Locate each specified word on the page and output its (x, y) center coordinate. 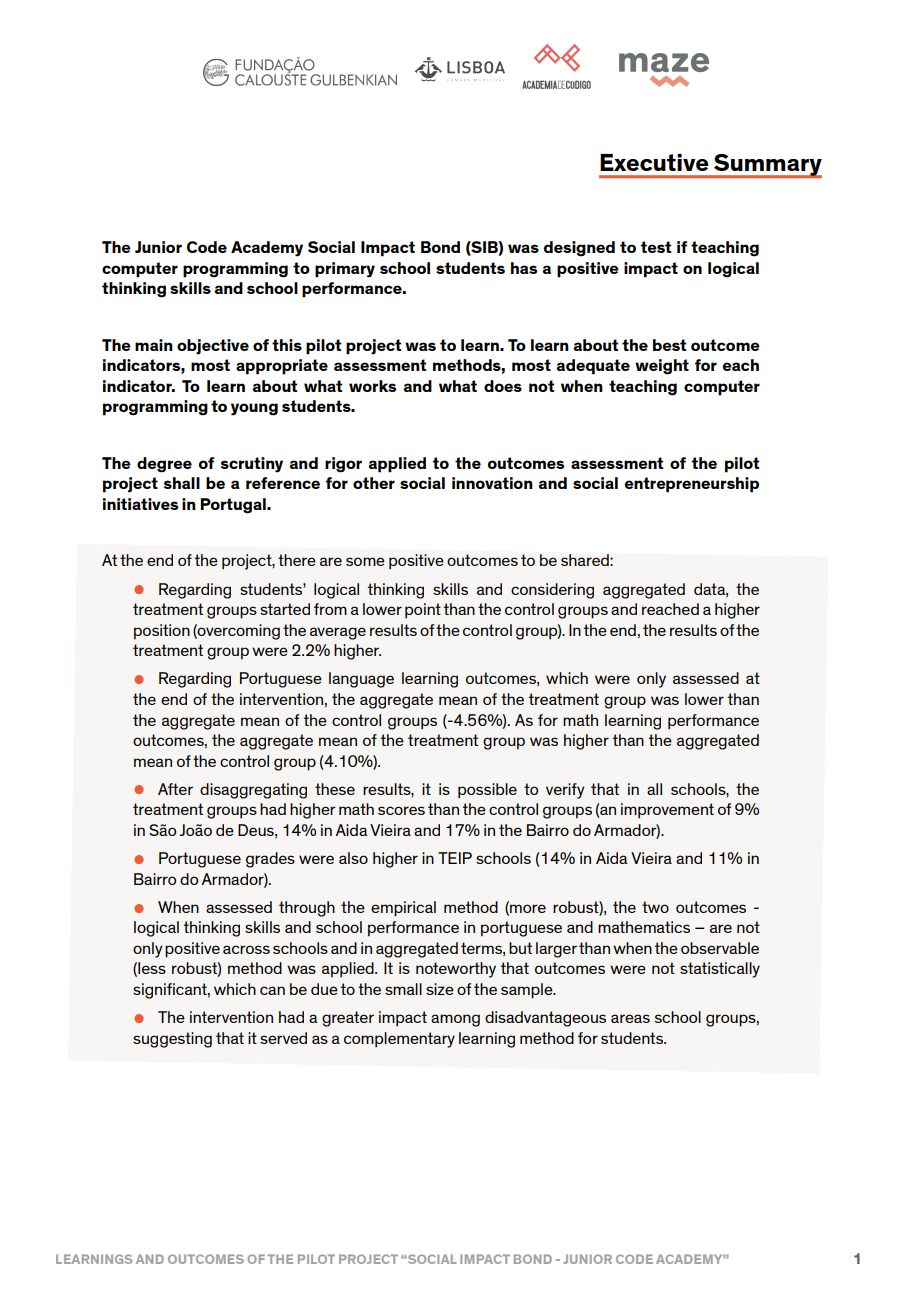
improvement (667, 810)
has (524, 268)
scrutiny (252, 465)
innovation (492, 483)
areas (630, 1018)
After (175, 789)
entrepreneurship (692, 485)
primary (345, 270)
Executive (654, 162)
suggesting (172, 1040)
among (455, 1020)
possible (487, 790)
